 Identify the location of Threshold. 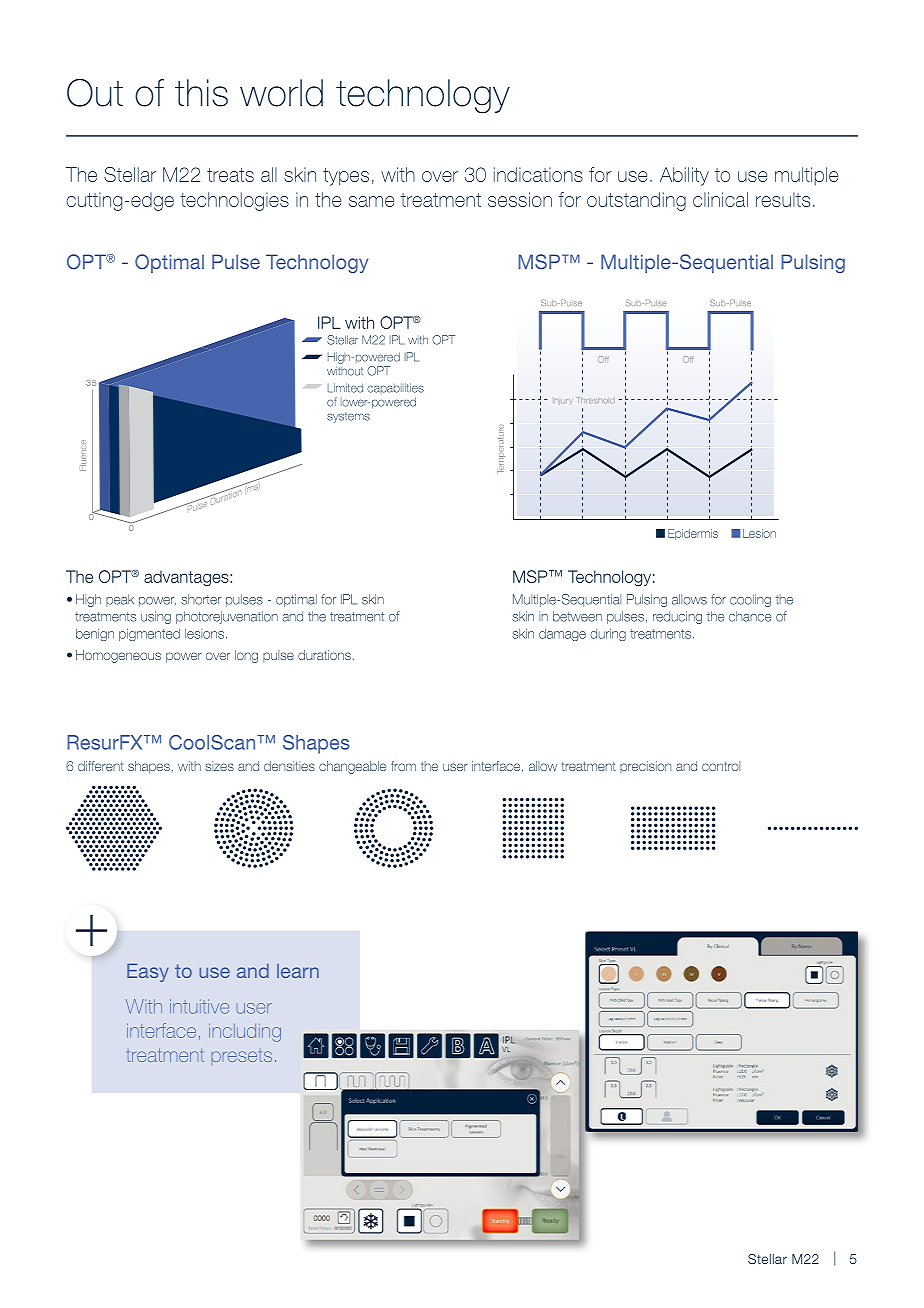
(594, 400).
